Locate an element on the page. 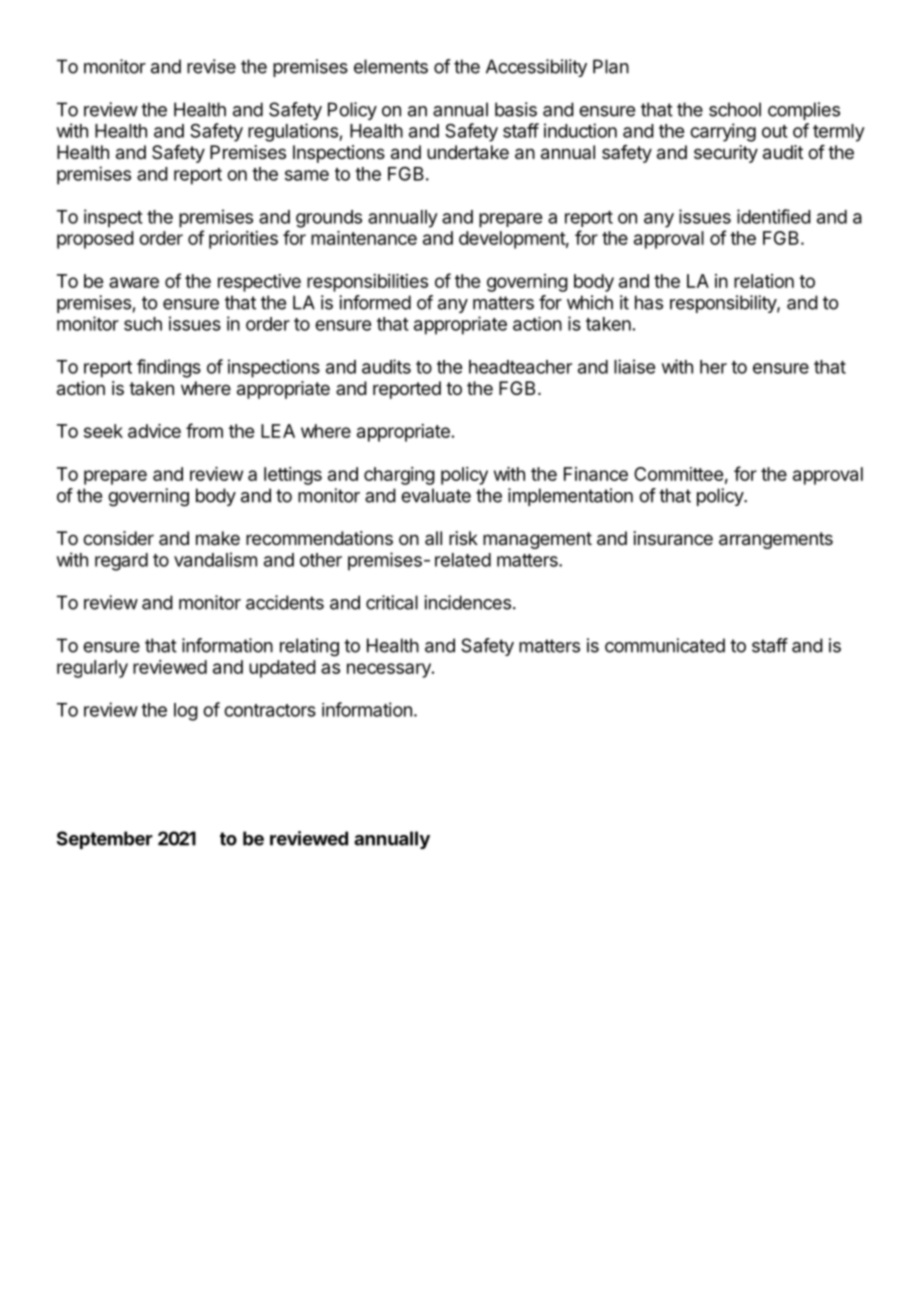  school is located at coordinates (735, 109).
